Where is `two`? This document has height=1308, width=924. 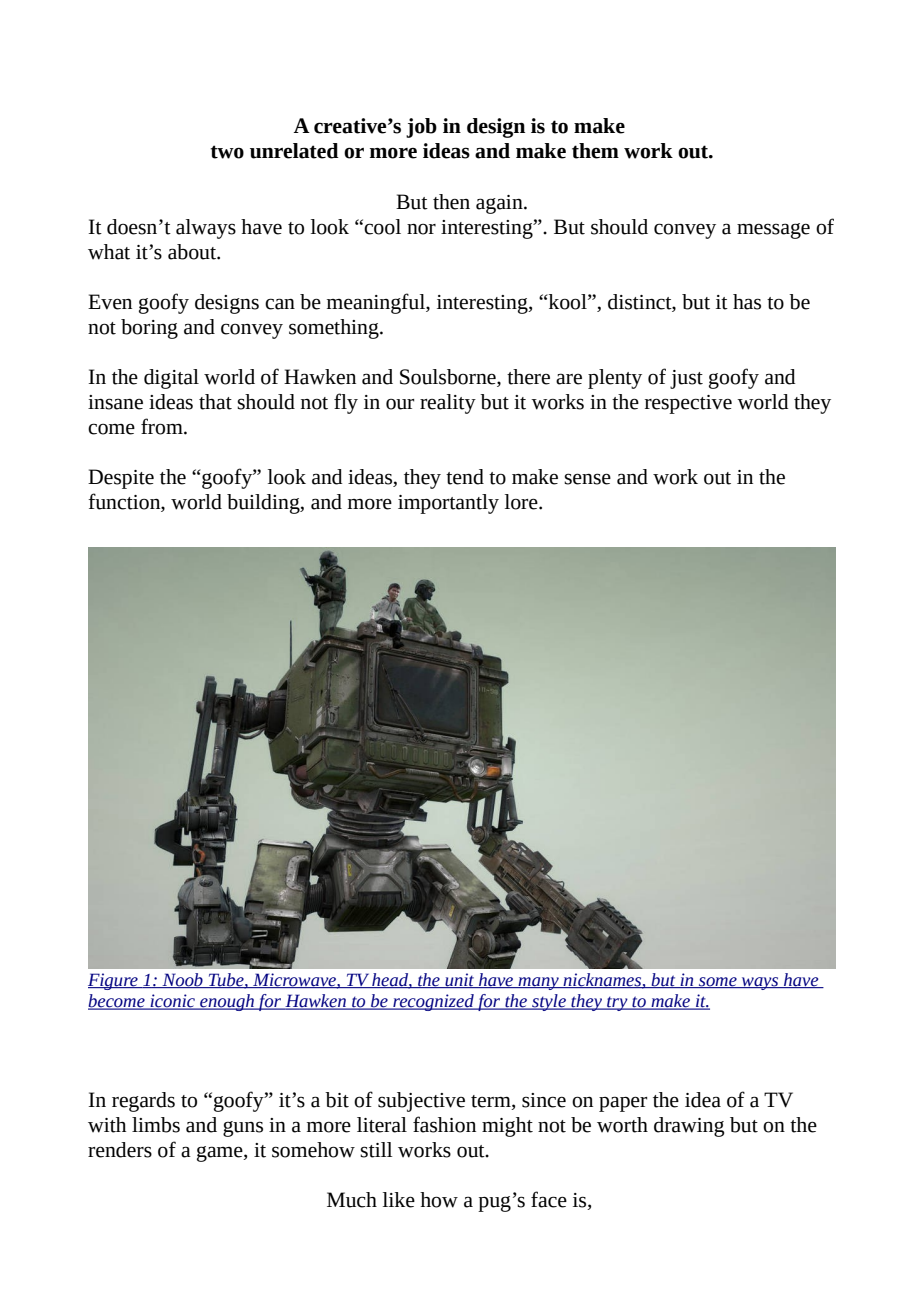 two is located at coordinates (227, 152).
